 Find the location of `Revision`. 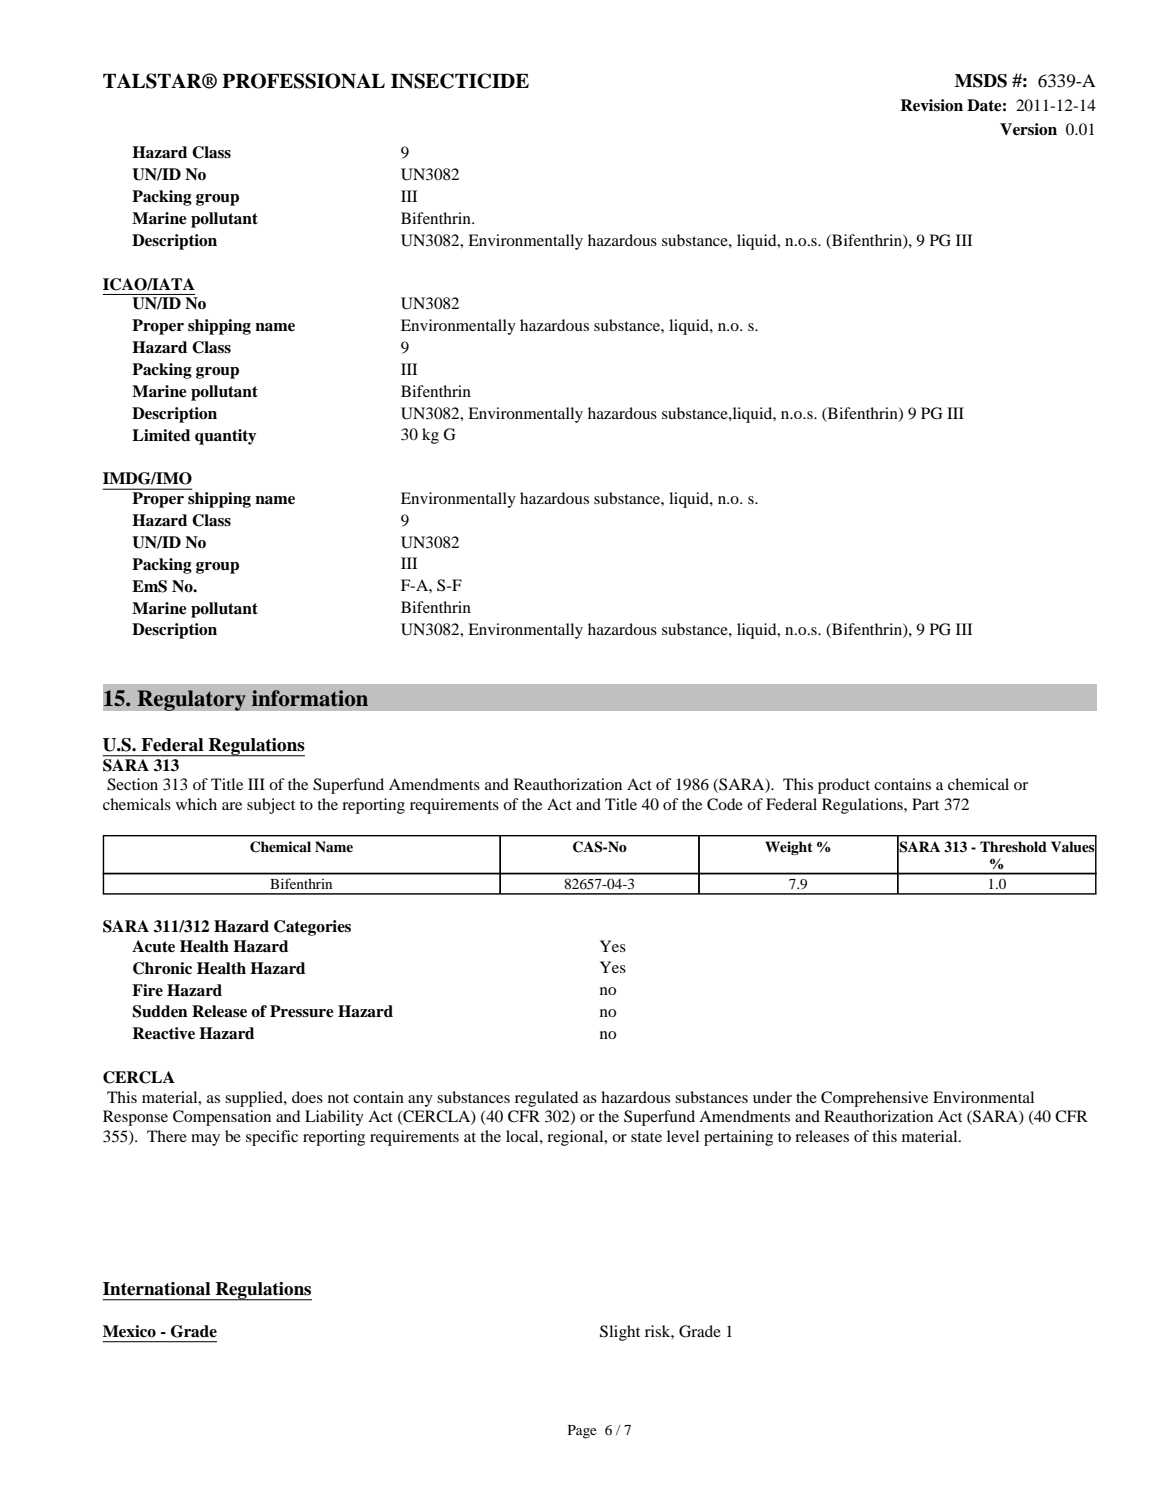

Revision is located at coordinates (931, 105).
